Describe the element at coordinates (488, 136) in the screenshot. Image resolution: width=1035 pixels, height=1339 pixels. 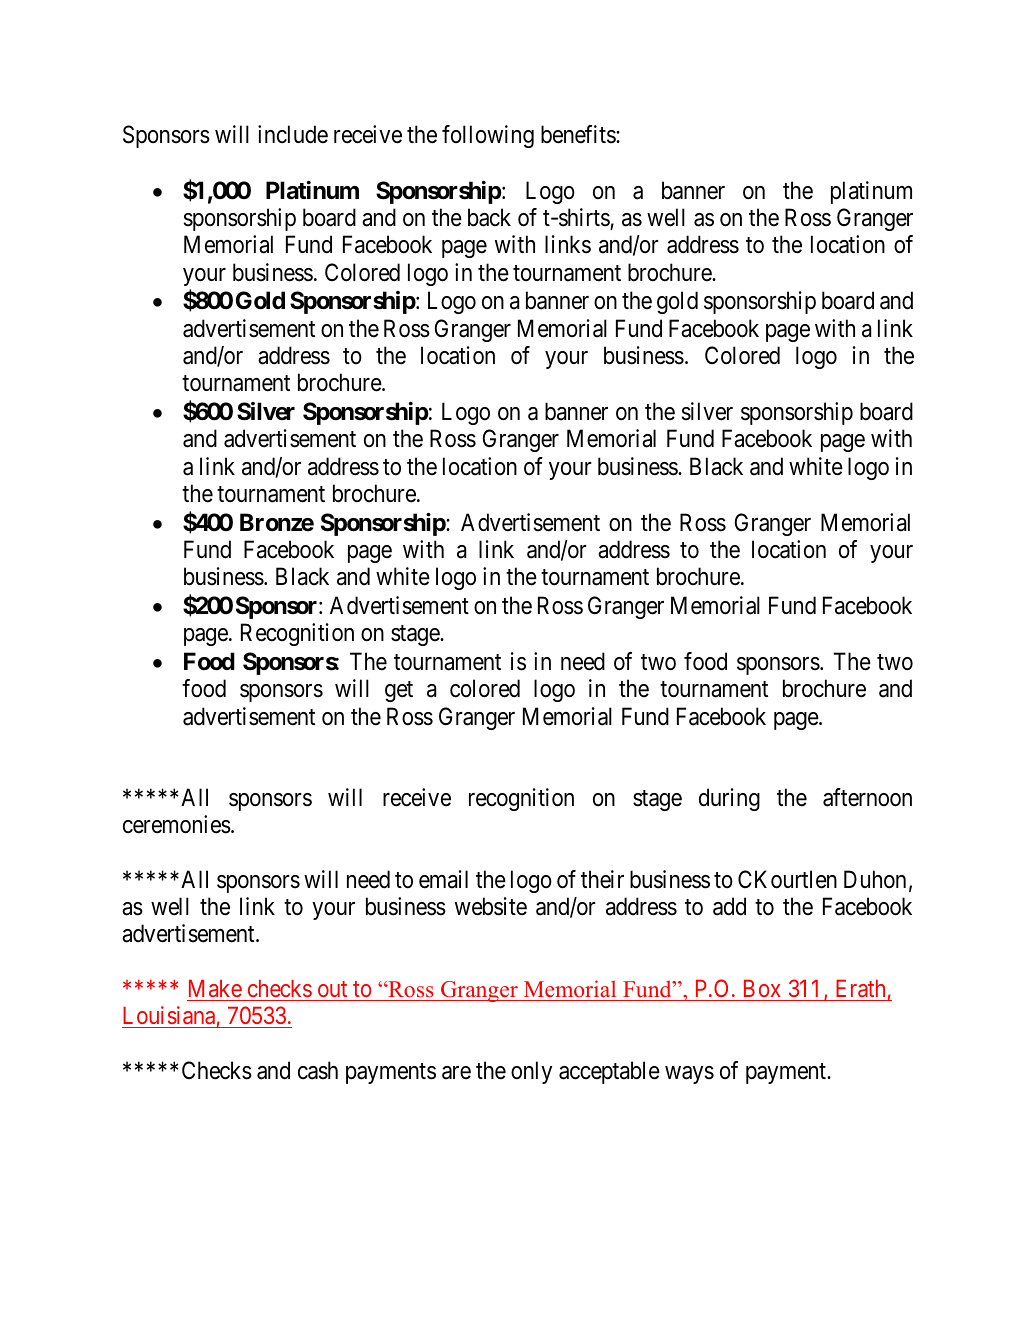
I see `following` at that location.
